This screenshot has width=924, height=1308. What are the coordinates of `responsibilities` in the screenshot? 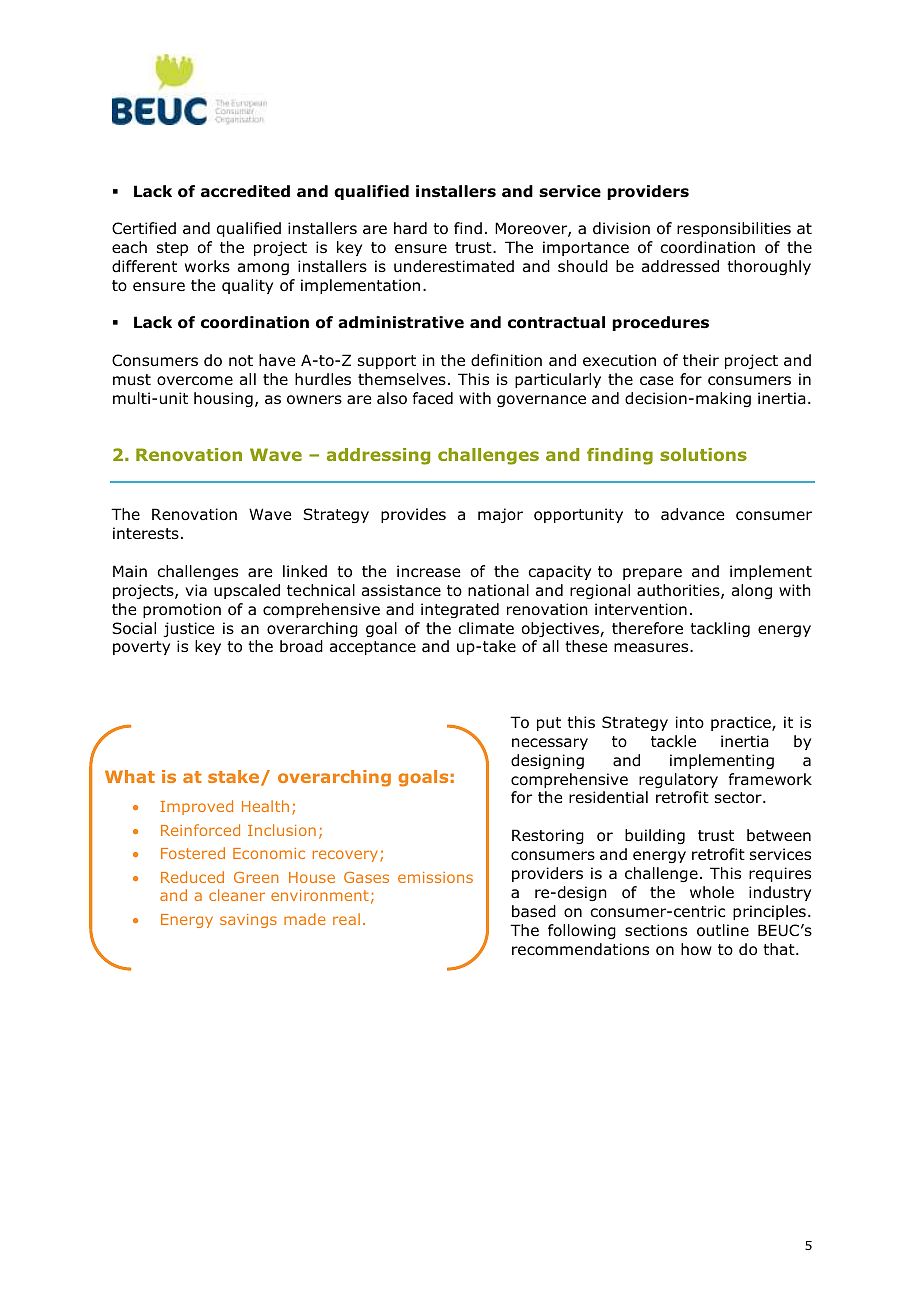 It's located at (734, 229).
